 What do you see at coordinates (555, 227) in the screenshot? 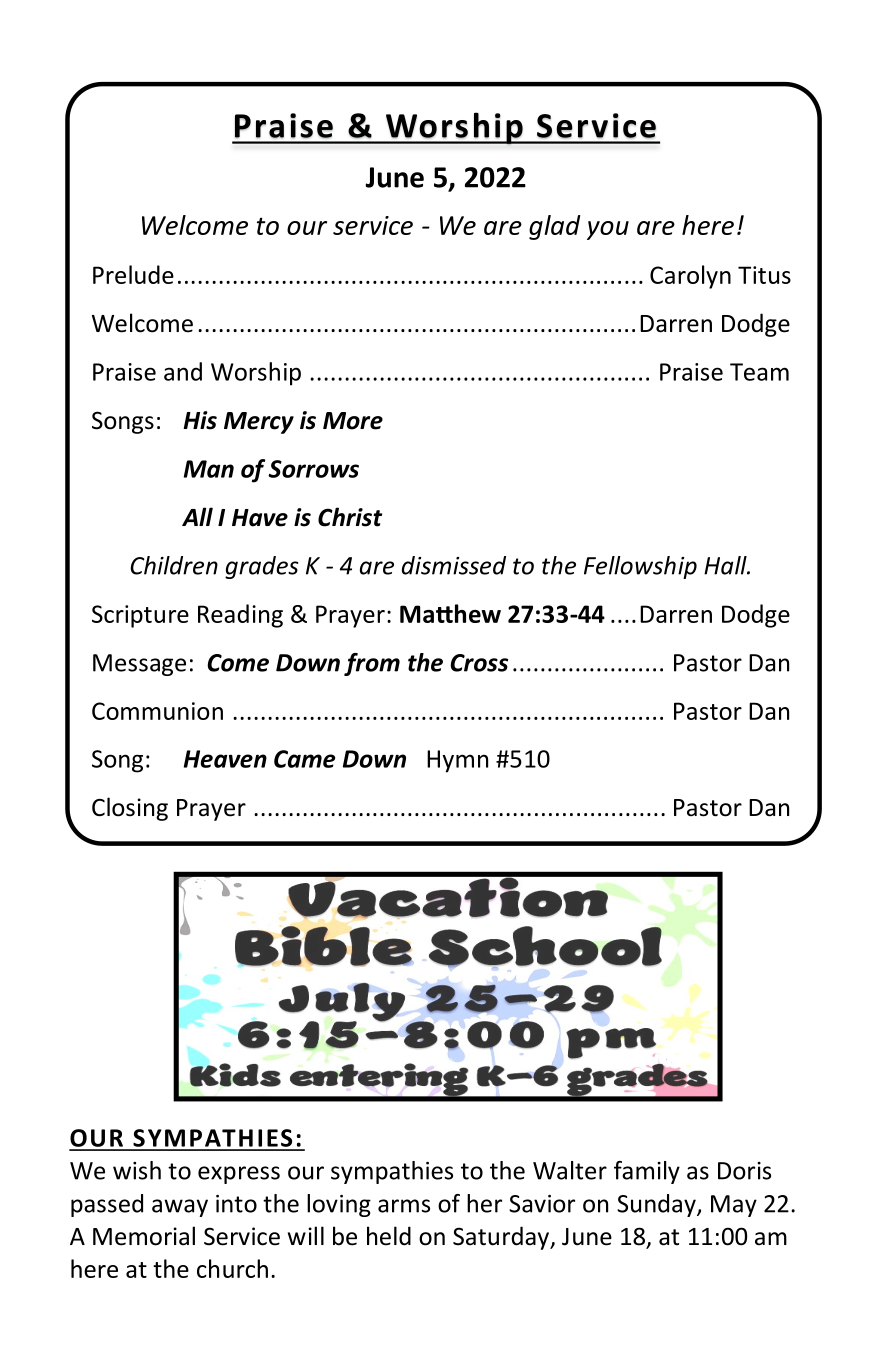
I see `glad` at bounding box center [555, 227].
